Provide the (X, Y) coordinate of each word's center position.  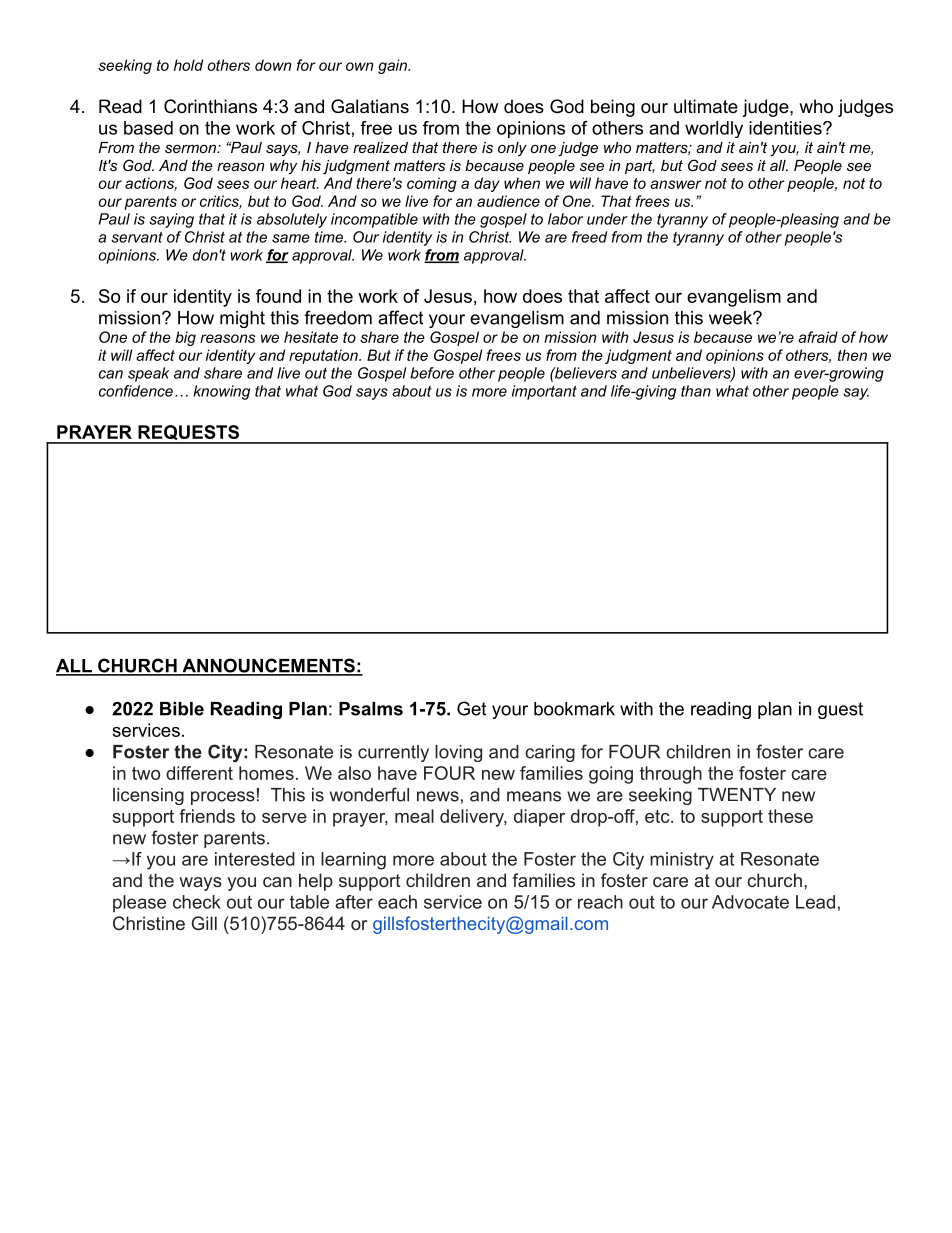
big (185, 338)
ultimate (706, 106)
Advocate (750, 902)
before (432, 373)
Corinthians (210, 106)
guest (840, 710)
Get (471, 708)
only (512, 149)
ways (200, 884)
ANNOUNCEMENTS (268, 666)
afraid (818, 337)
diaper (539, 818)
